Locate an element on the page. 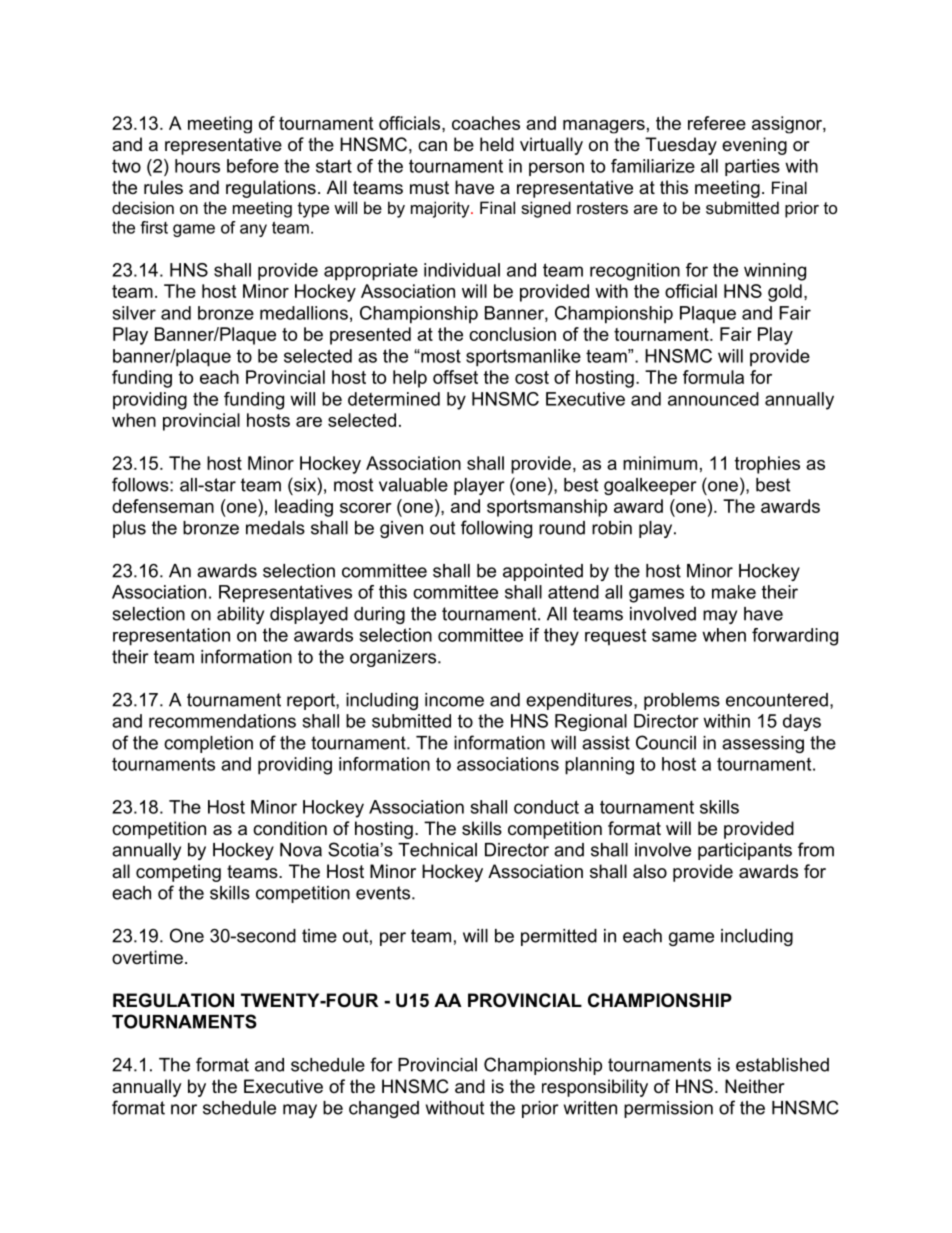 The width and height of the document is (952, 1233). following is located at coordinates (496, 529).
